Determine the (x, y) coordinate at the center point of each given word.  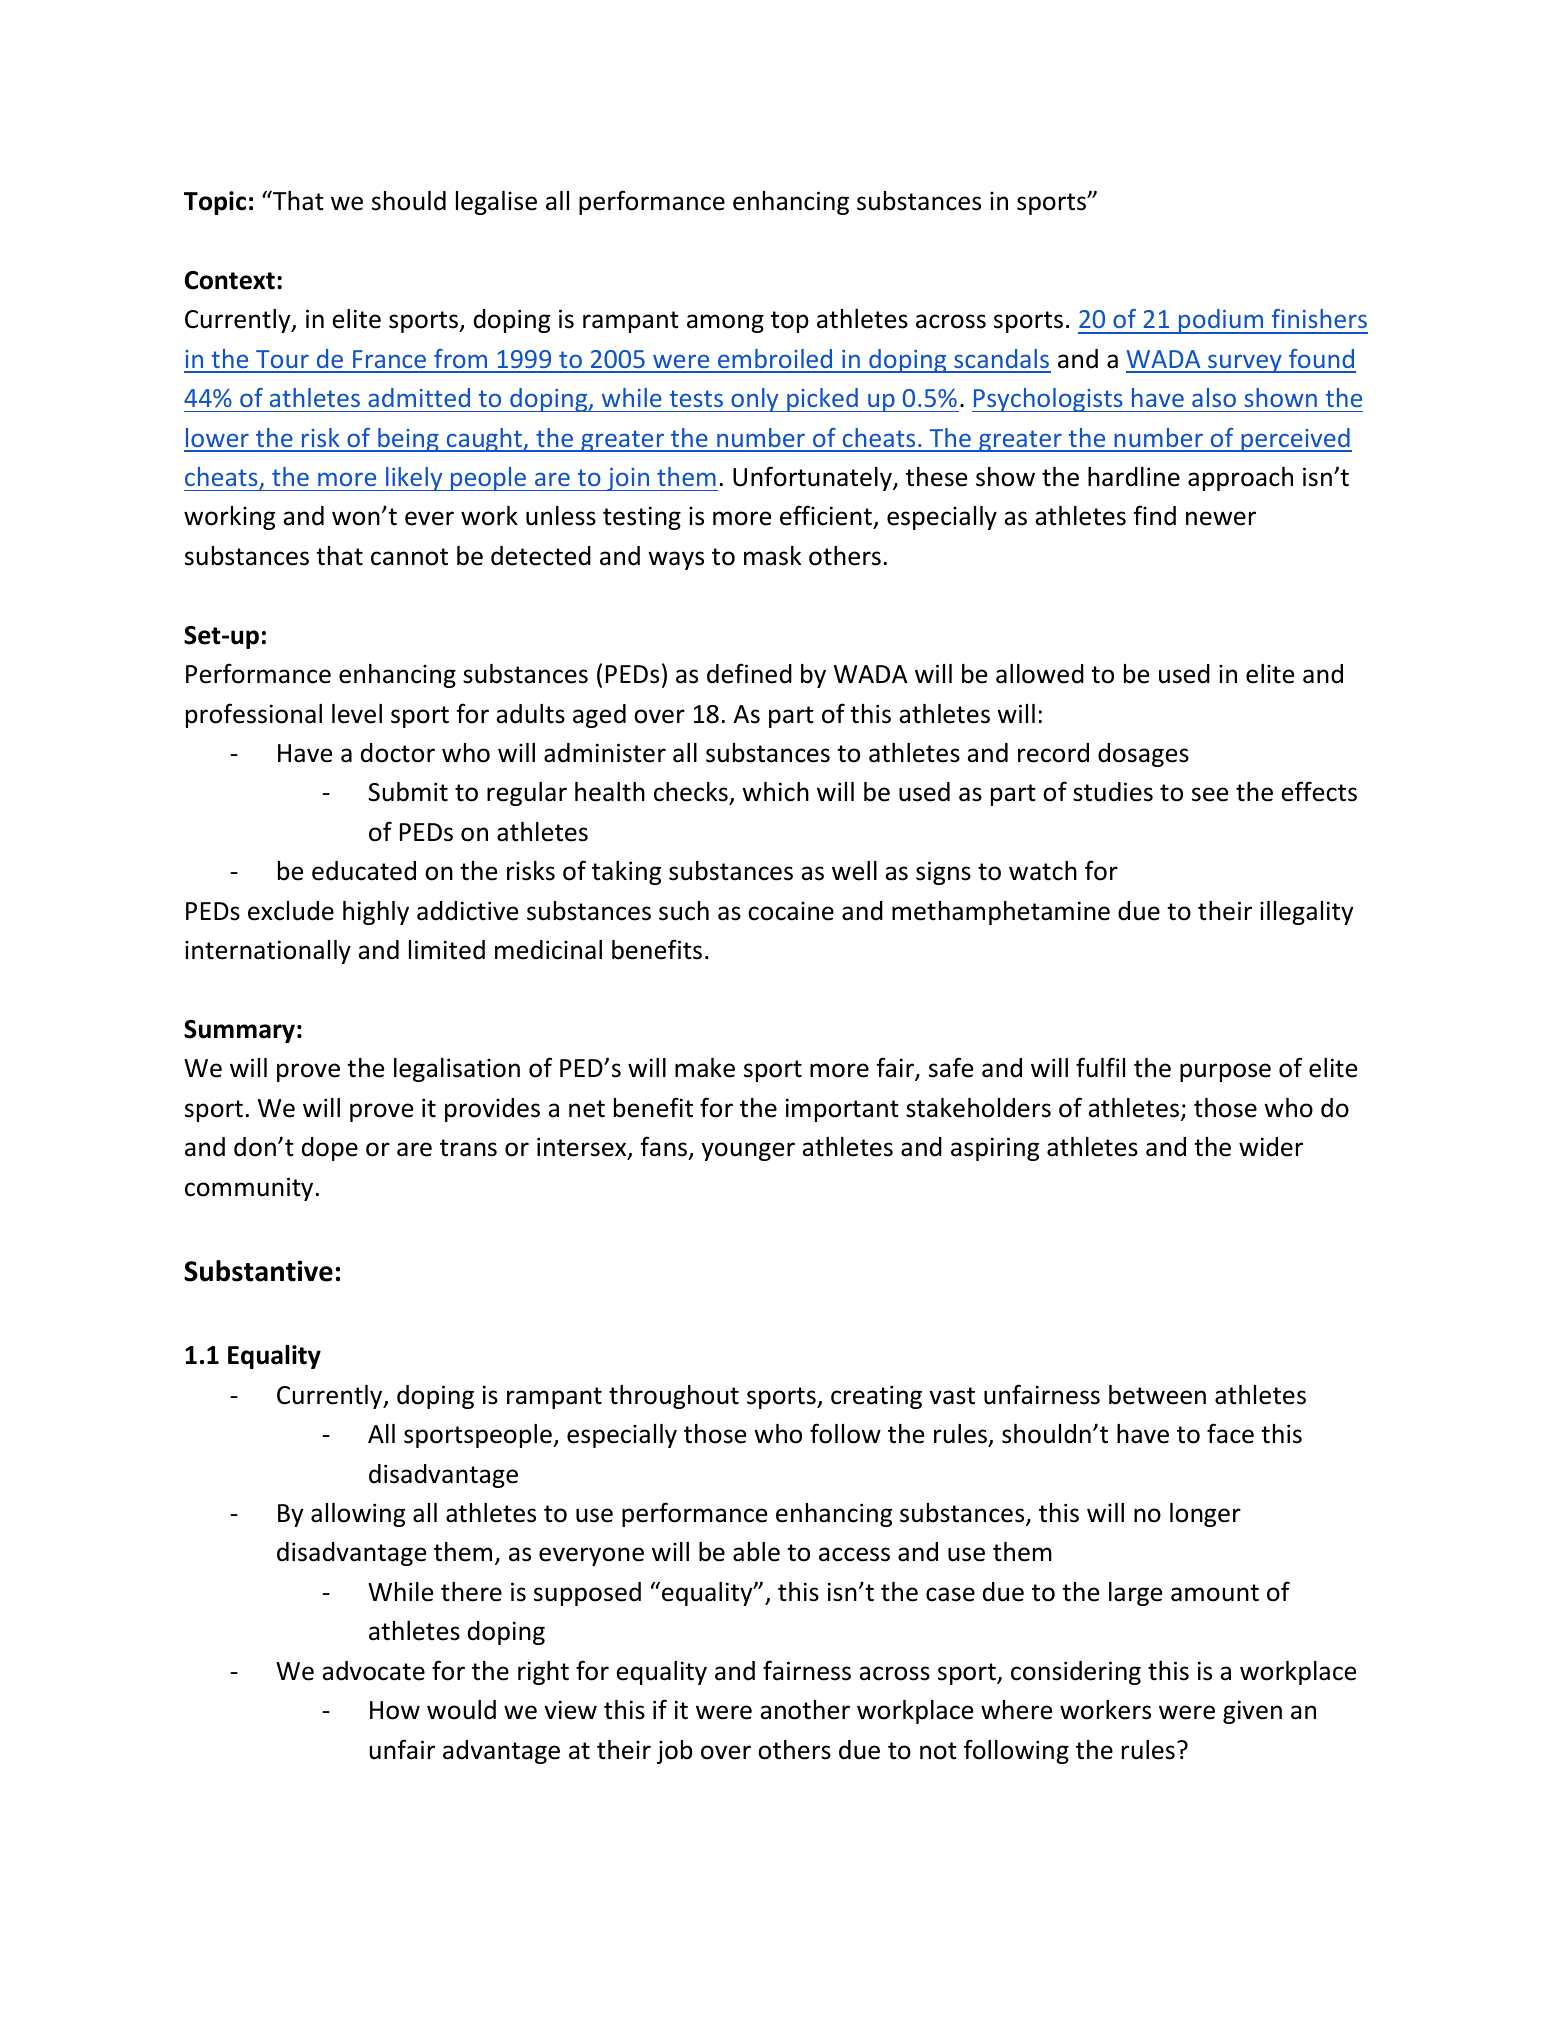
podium (1221, 321)
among (725, 323)
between (1157, 1395)
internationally (268, 952)
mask (772, 556)
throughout (674, 1397)
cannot (409, 557)
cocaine (791, 911)
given (1252, 1712)
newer (1221, 518)
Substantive (258, 1271)
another (805, 1710)
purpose (1225, 1072)
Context (230, 280)
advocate (373, 1671)
